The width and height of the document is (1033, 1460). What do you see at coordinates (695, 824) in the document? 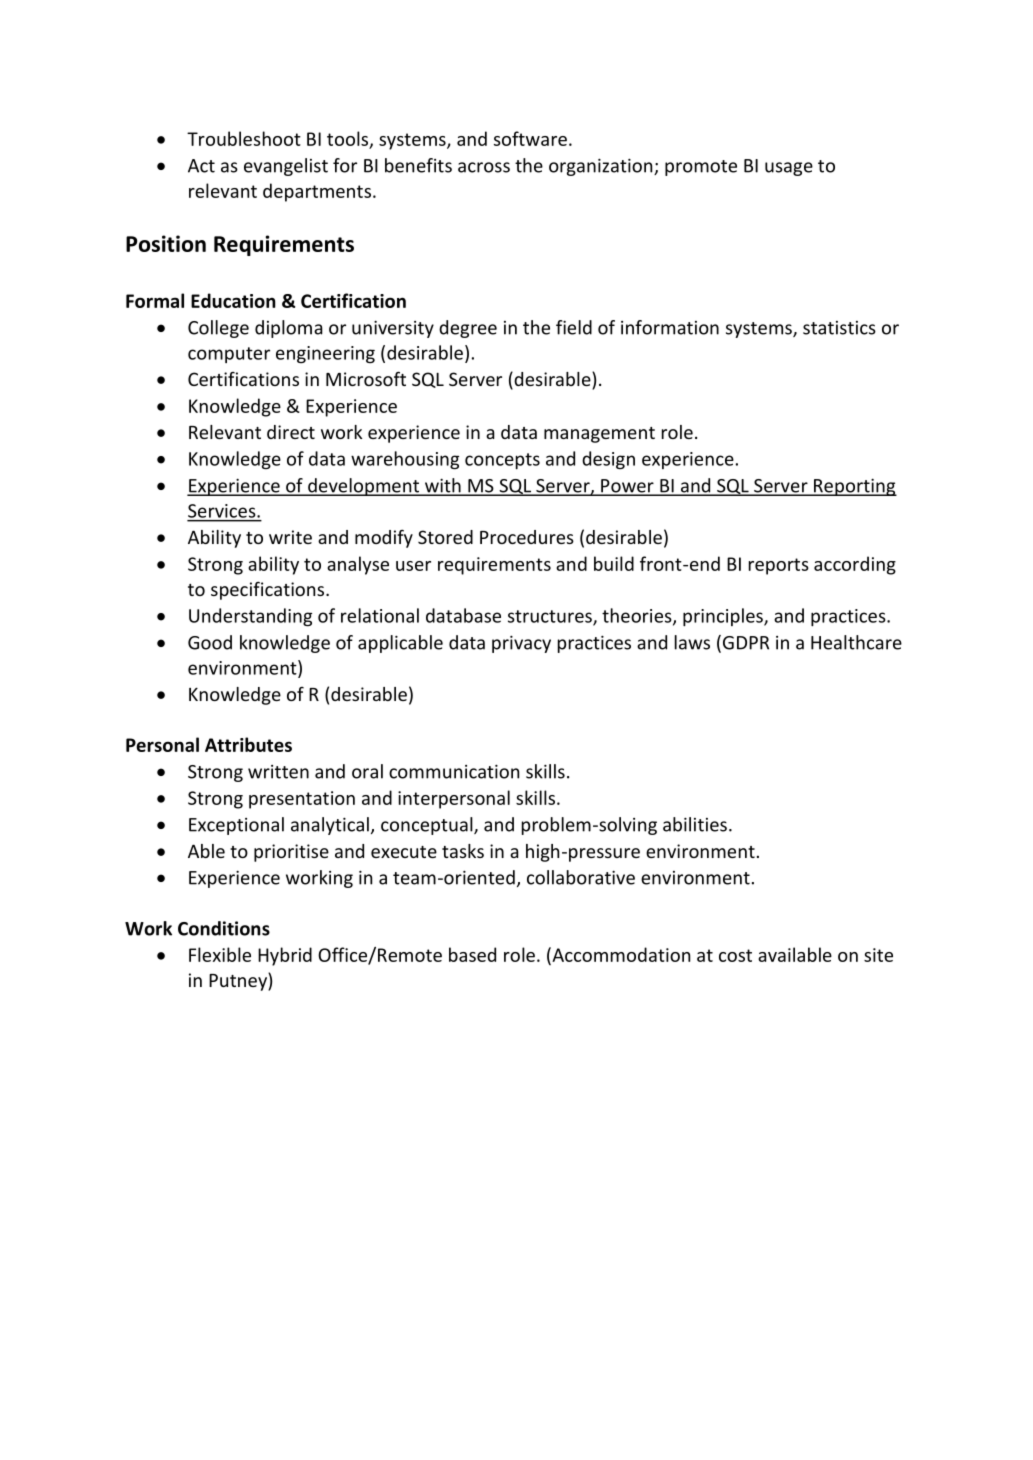
I see `abilities` at bounding box center [695, 824].
